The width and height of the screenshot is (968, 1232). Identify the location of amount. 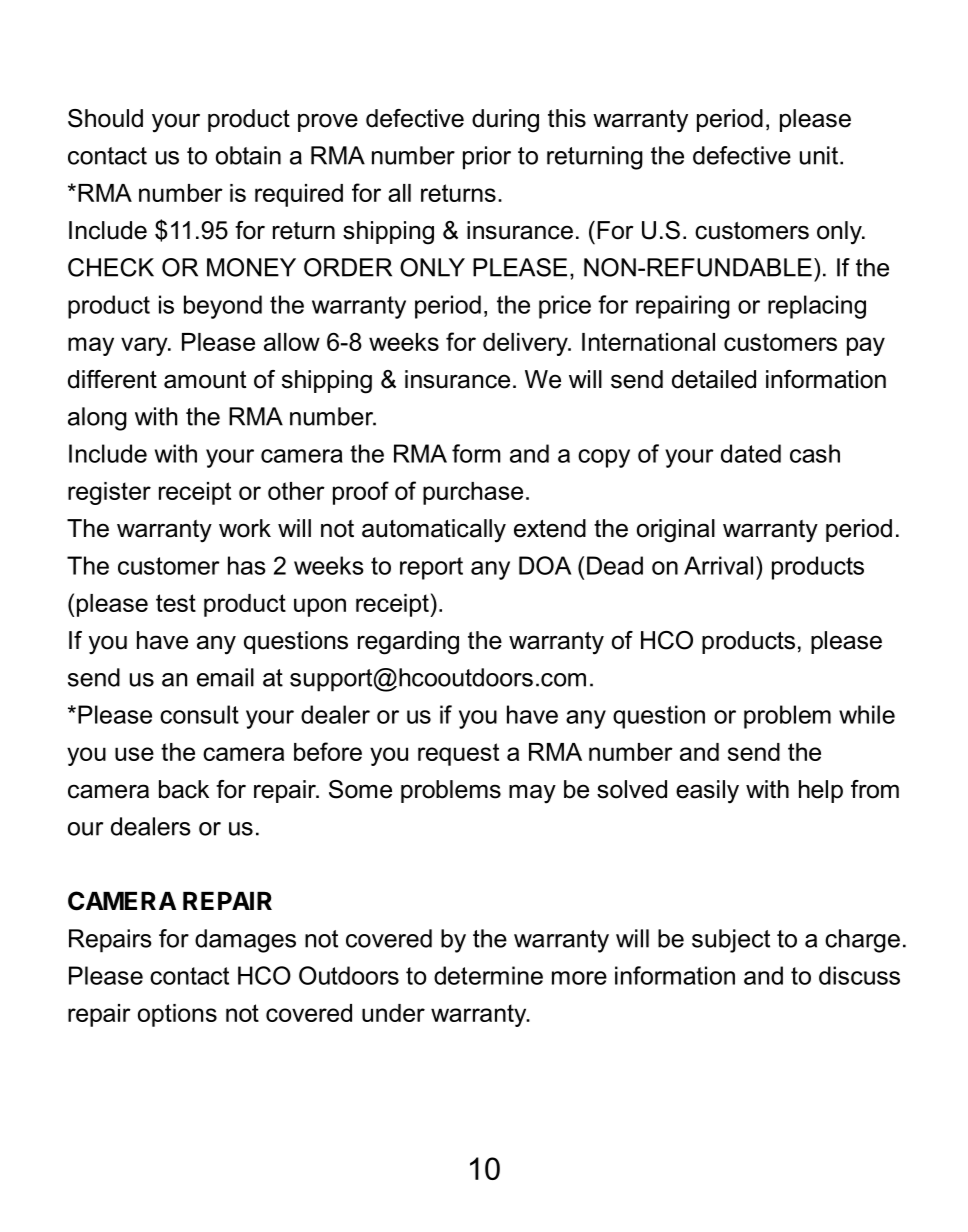
(205, 380).
